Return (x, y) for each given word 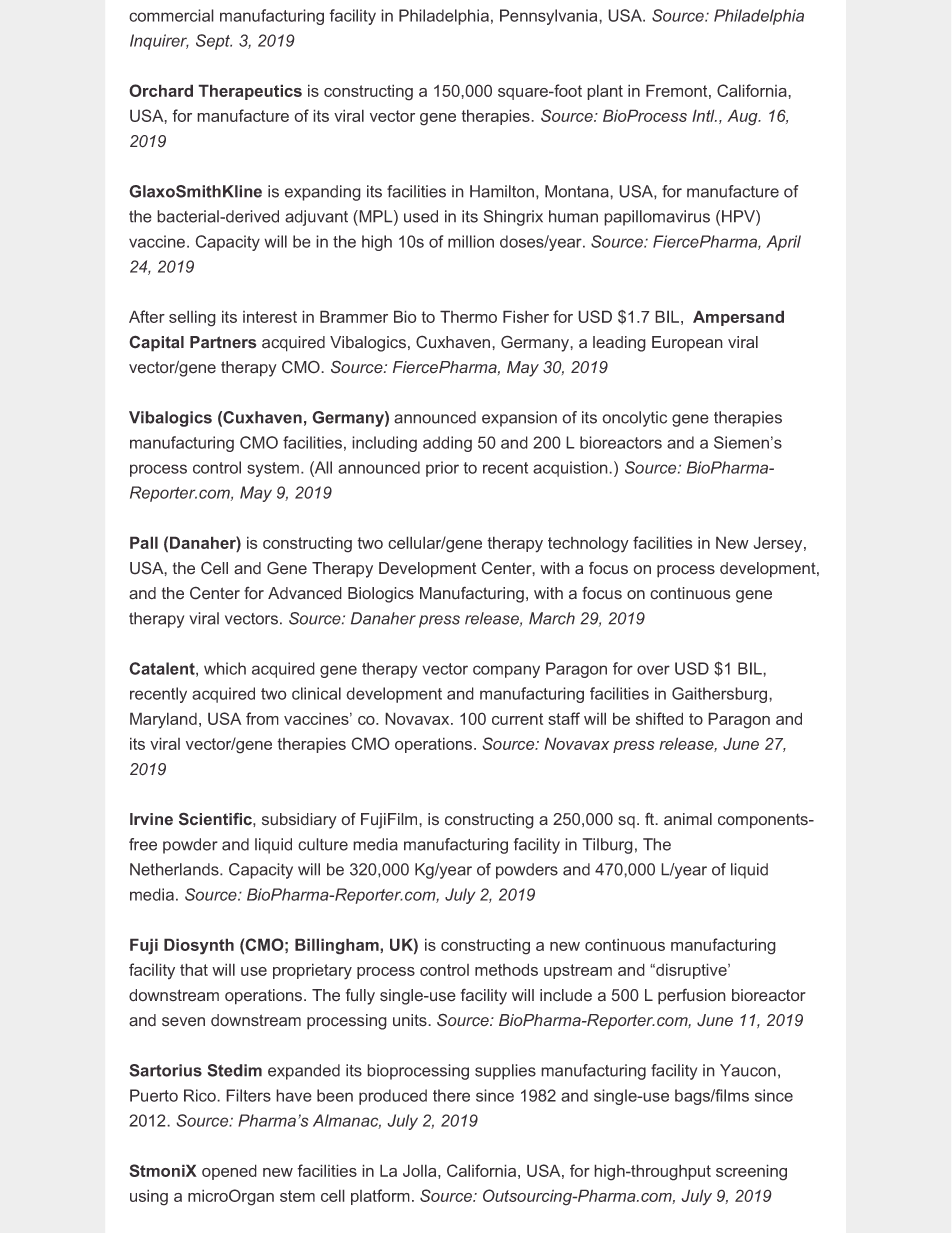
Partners (223, 342)
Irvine (151, 819)
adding (447, 444)
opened (229, 1172)
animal (688, 819)
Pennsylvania (550, 17)
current (517, 719)
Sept (214, 42)
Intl (704, 115)
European (687, 343)
